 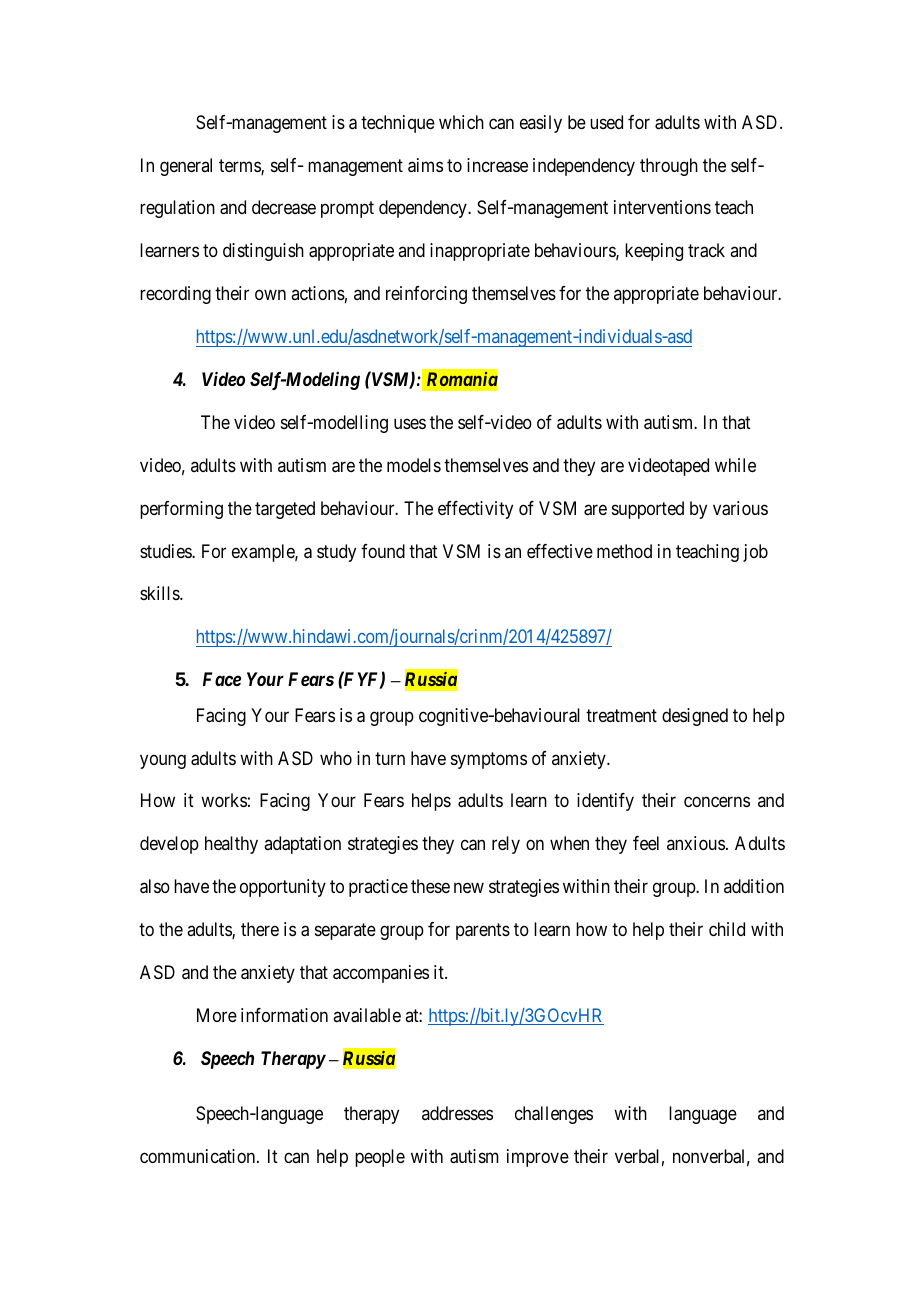 What do you see at coordinates (199, 1156) in the screenshot?
I see `communication` at bounding box center [199, 1156].
